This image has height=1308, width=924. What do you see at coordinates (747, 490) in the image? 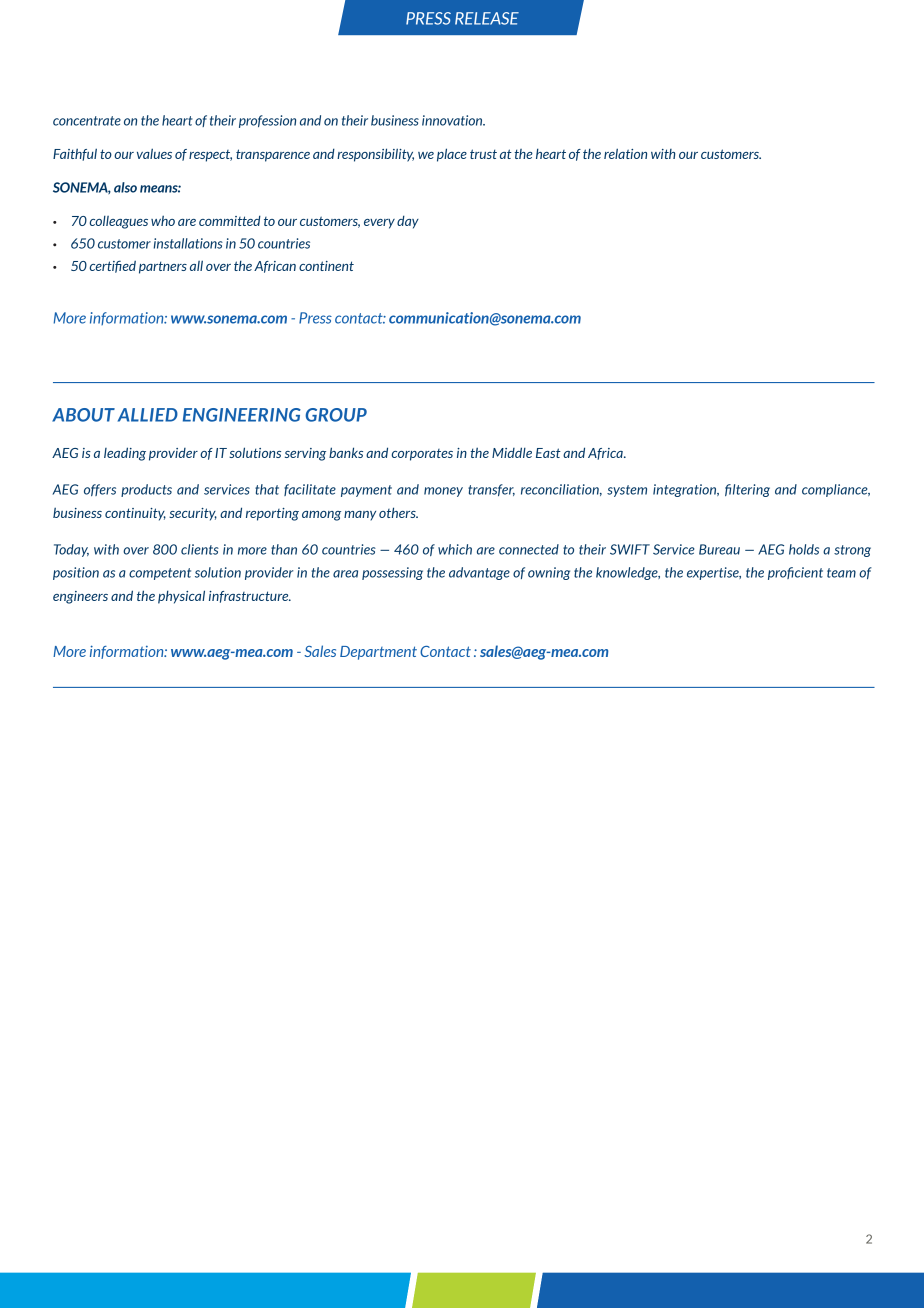
I see `filtering` at bounding box center [747, 490].
